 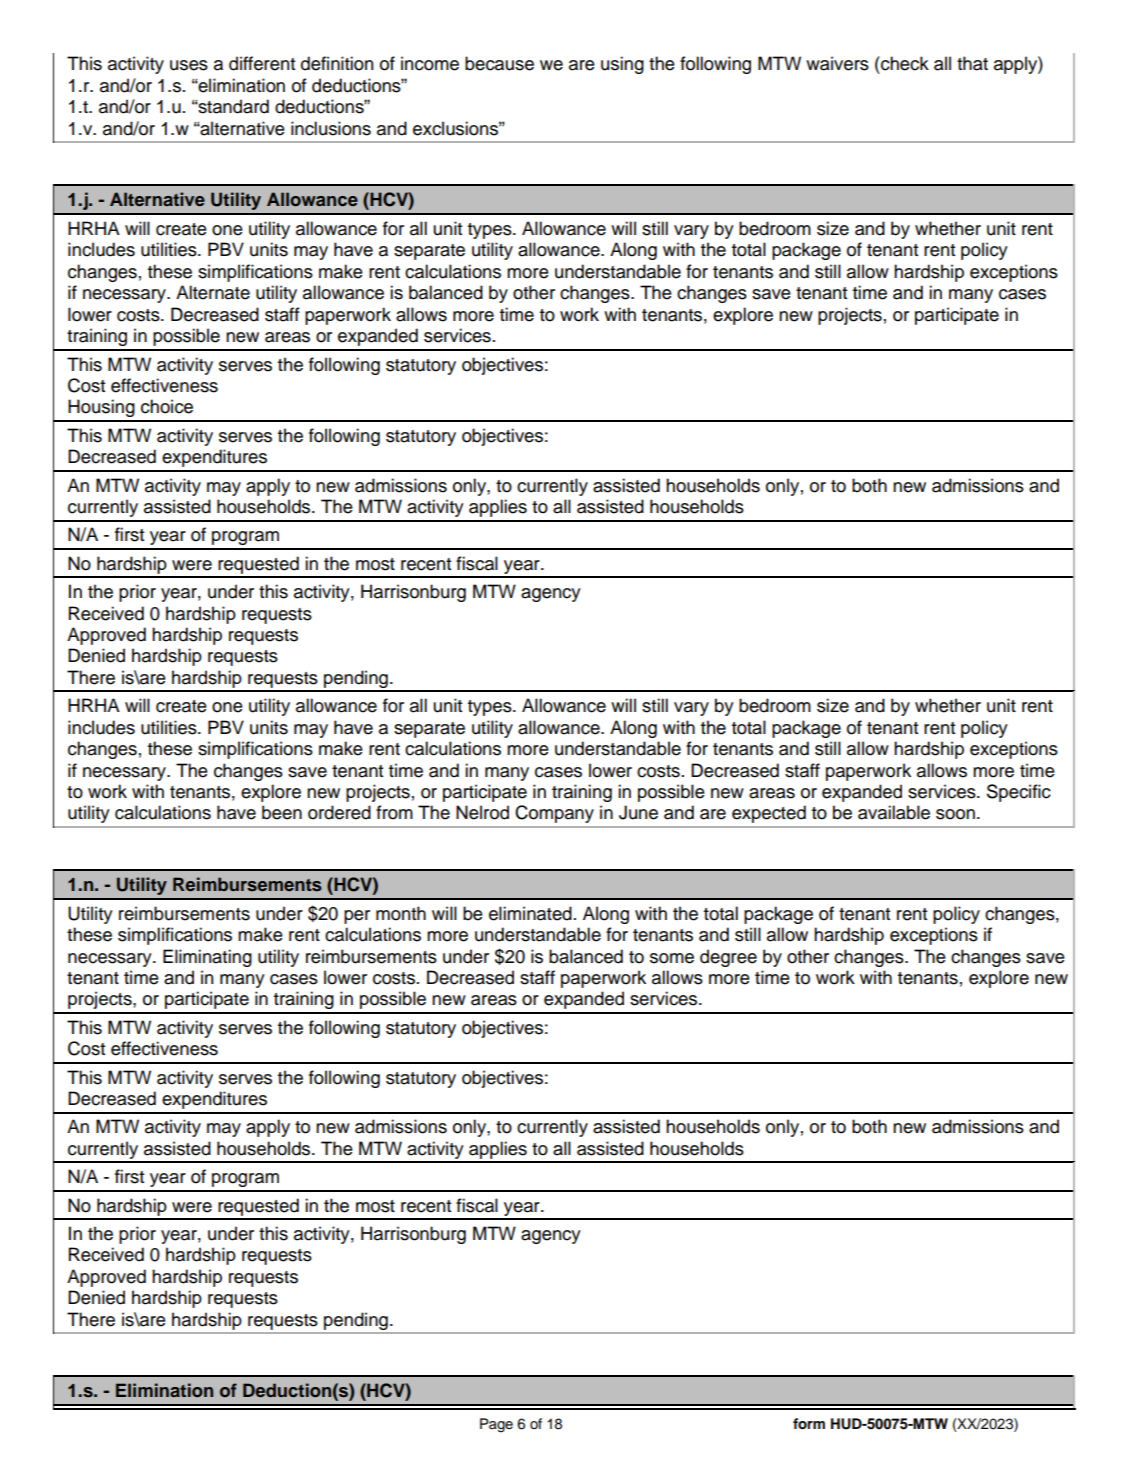 What do you see at coordinates (894, 812) in the document?
I see `available` at bounding box center [894, 812].
